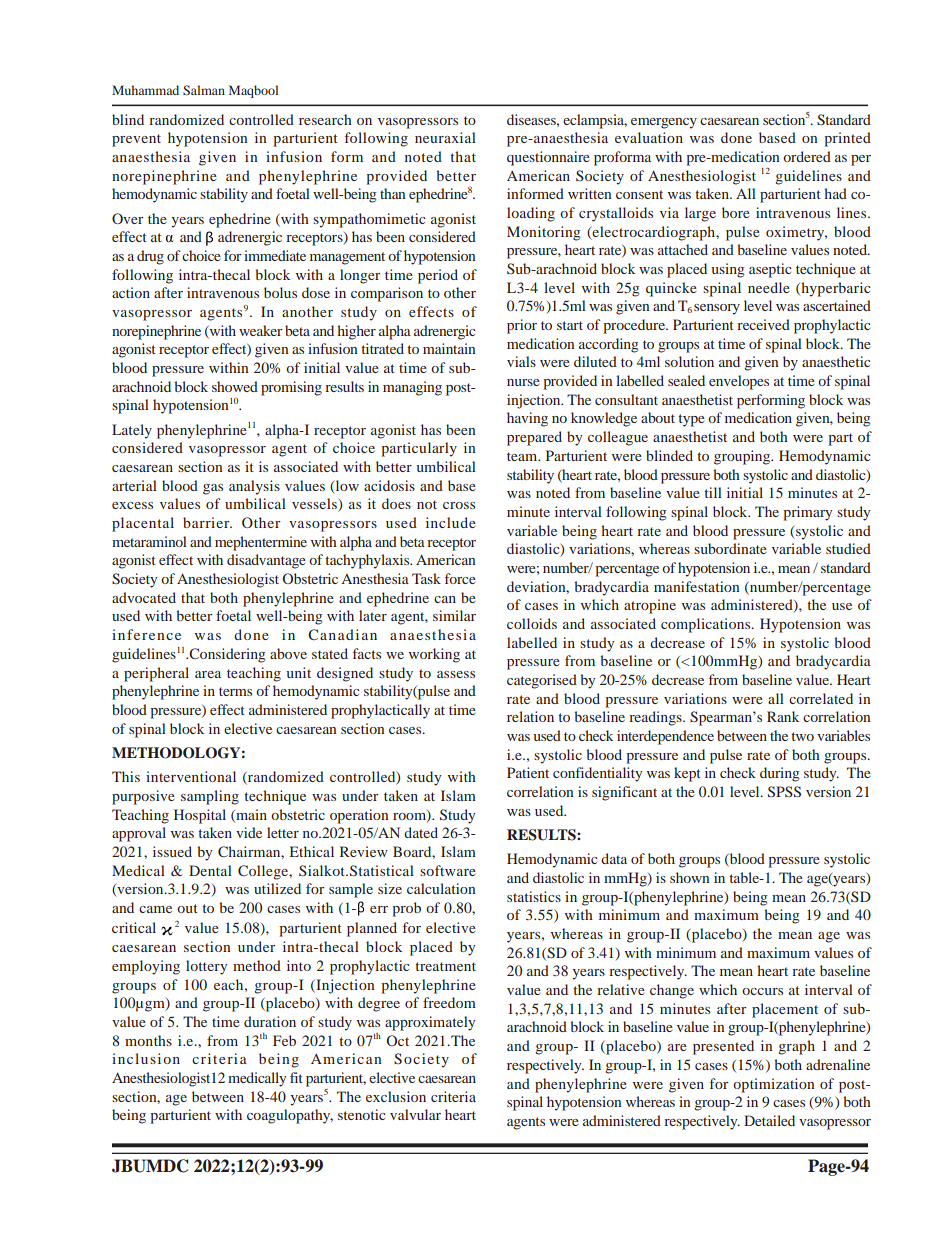 The image size is (952, 1233). What do you see at coordinates (415, 1114) in the screenshot?
I see `valvular` at bounding box center [415, 1114].
